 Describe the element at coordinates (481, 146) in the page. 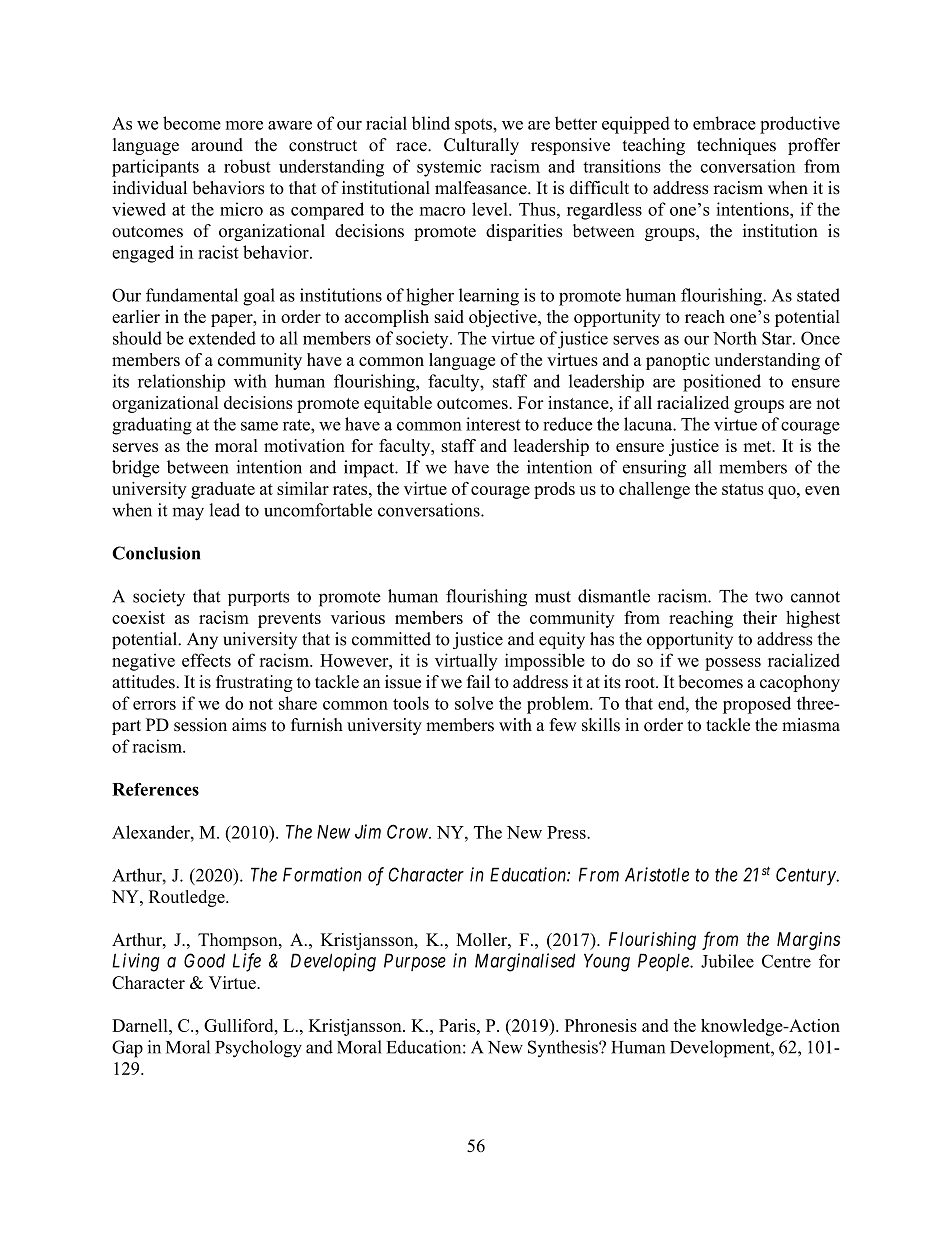

I see `Culturally` at that location.
